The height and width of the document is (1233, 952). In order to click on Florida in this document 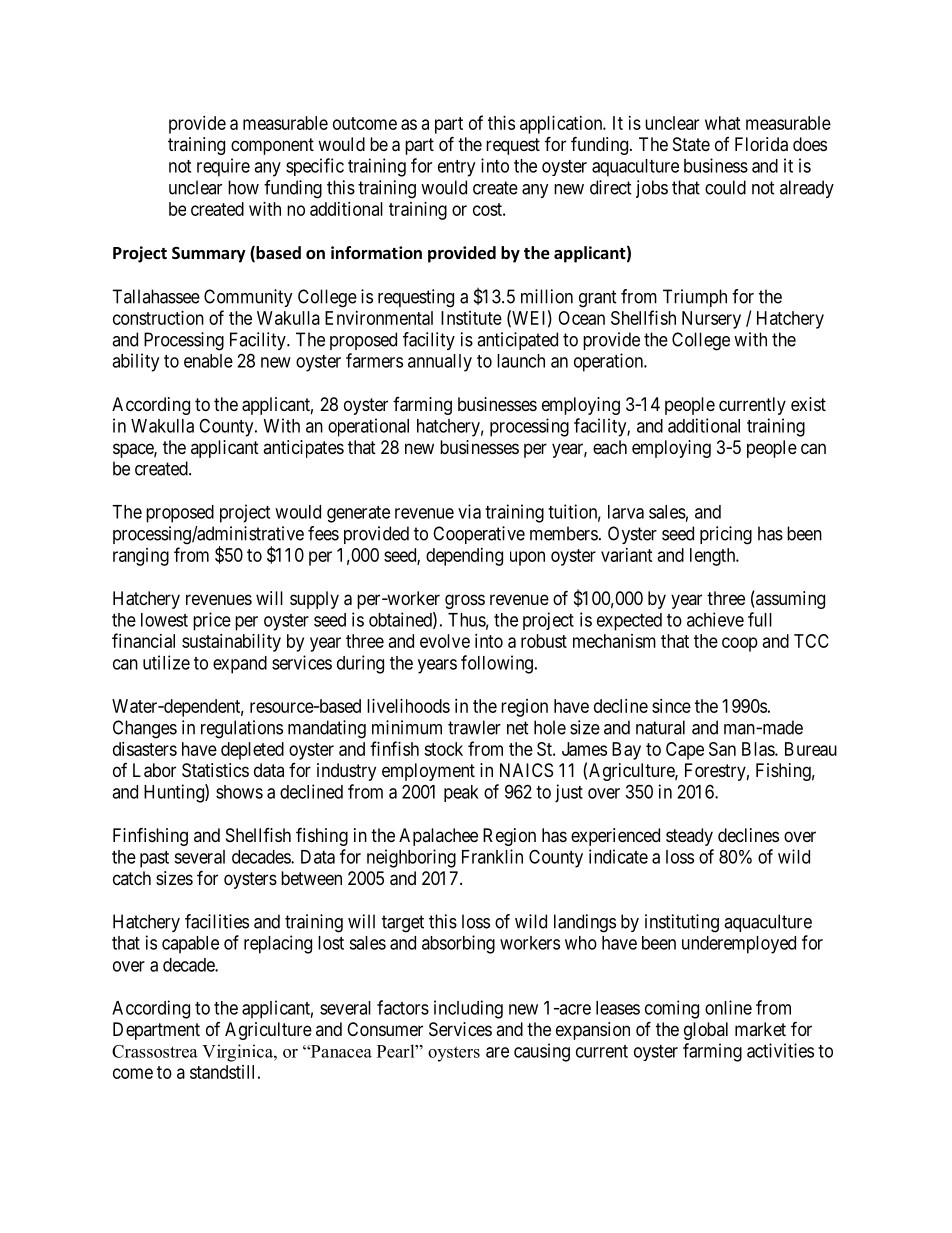, I will do `click(761, 144)`.
